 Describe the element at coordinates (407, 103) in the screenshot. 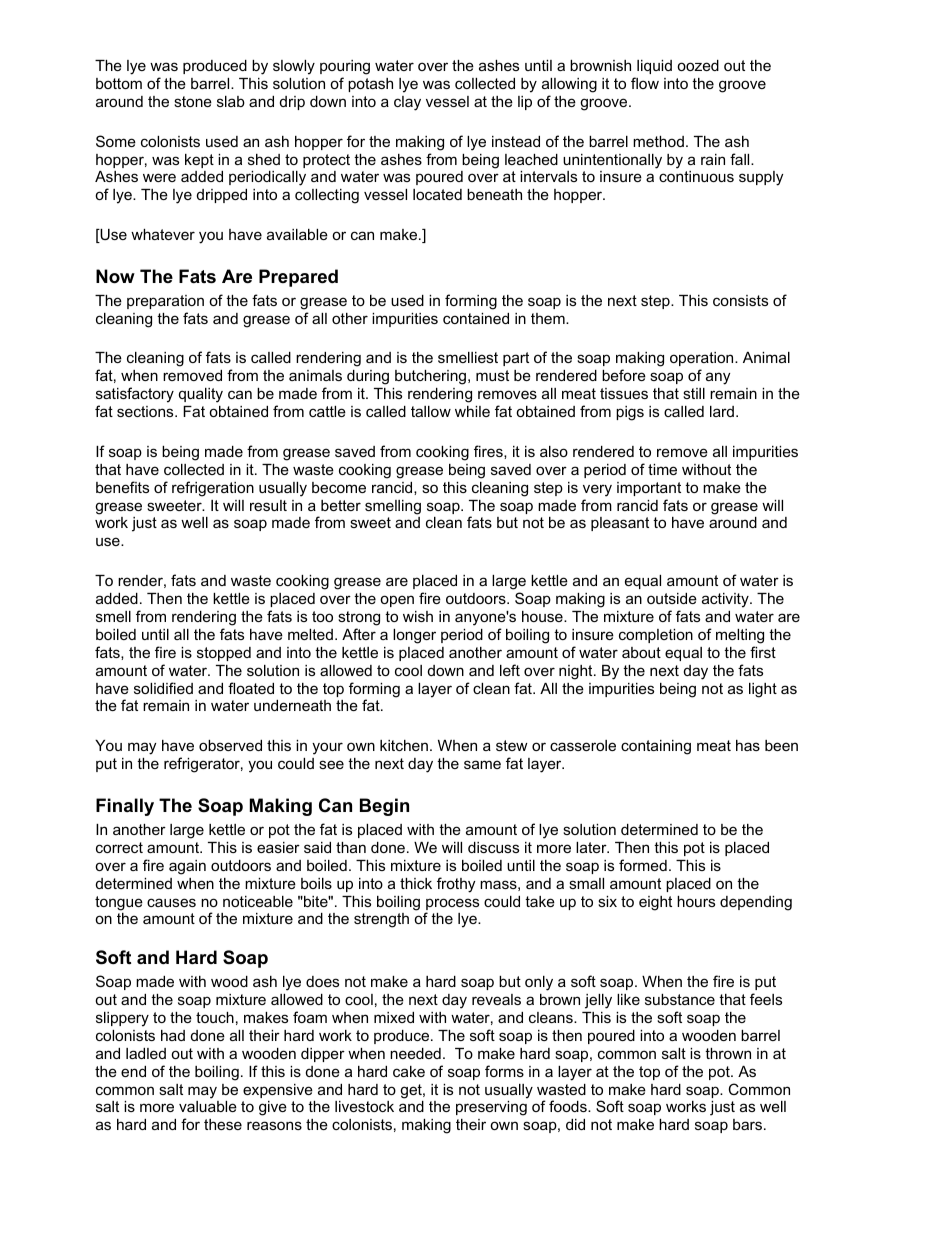

I see `clay` at that location.
